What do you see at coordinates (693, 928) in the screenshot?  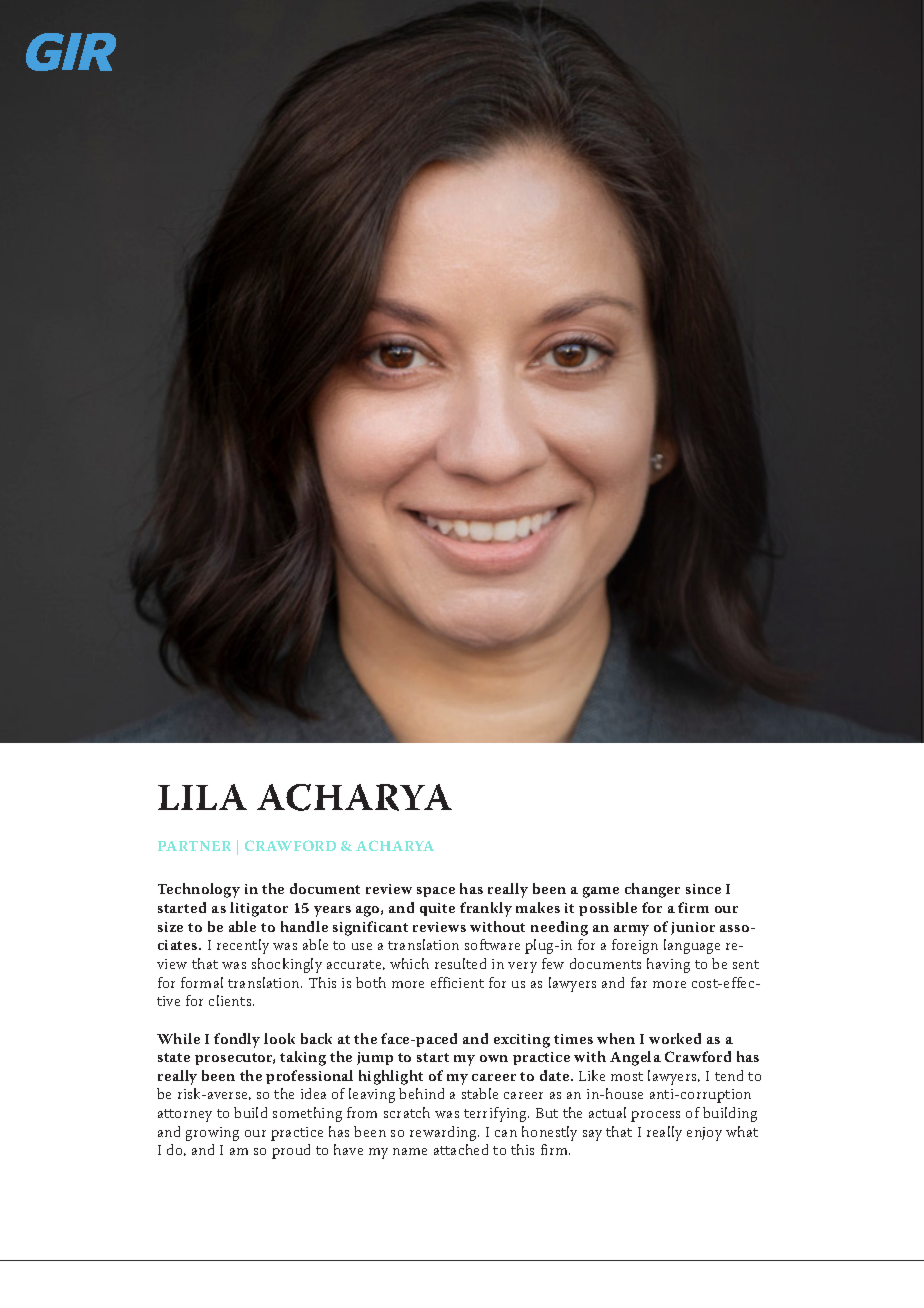 I see `junior` at bounding box center [693, 928].
